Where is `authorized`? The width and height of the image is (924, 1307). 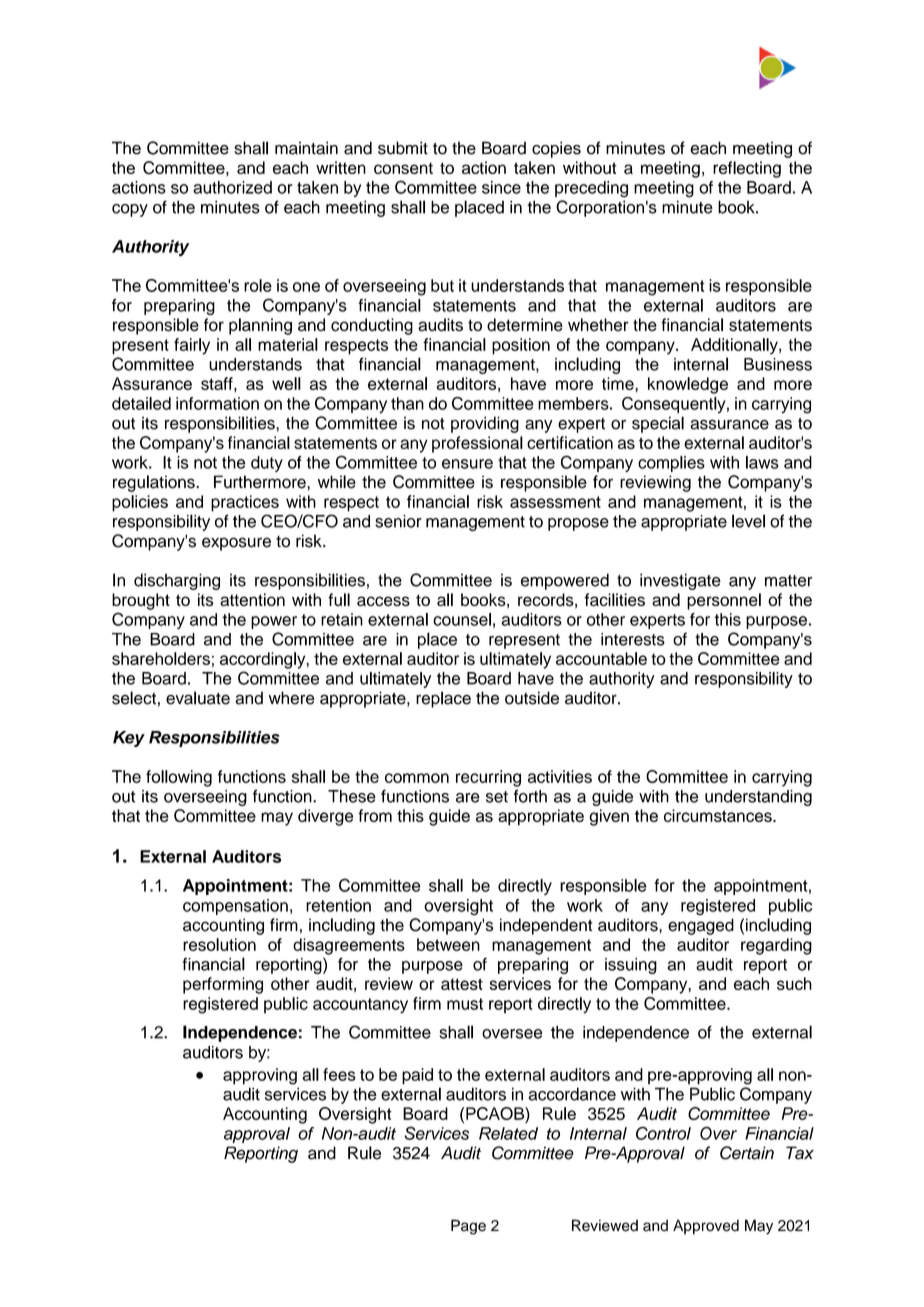 authorized is located at coordinates (232, 187).
